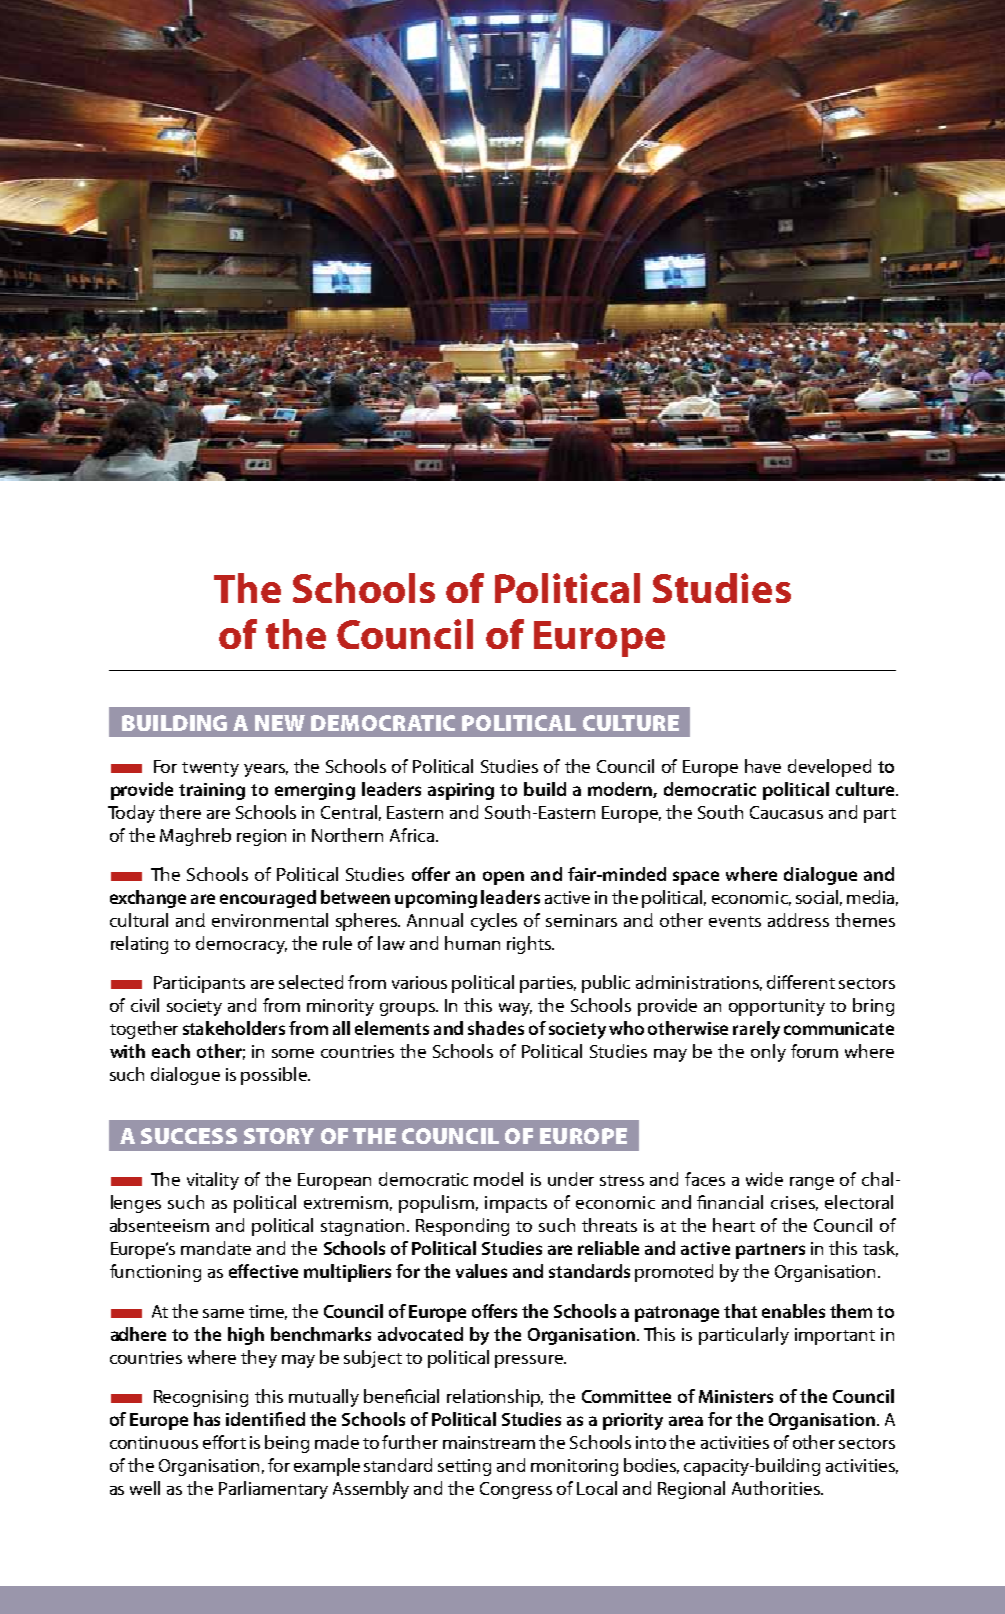 The image size is (1005, 1614). What do you see at coordinates (241, 945) in the screenshot?
I see `democracy` at bounding box center [241, 945].
